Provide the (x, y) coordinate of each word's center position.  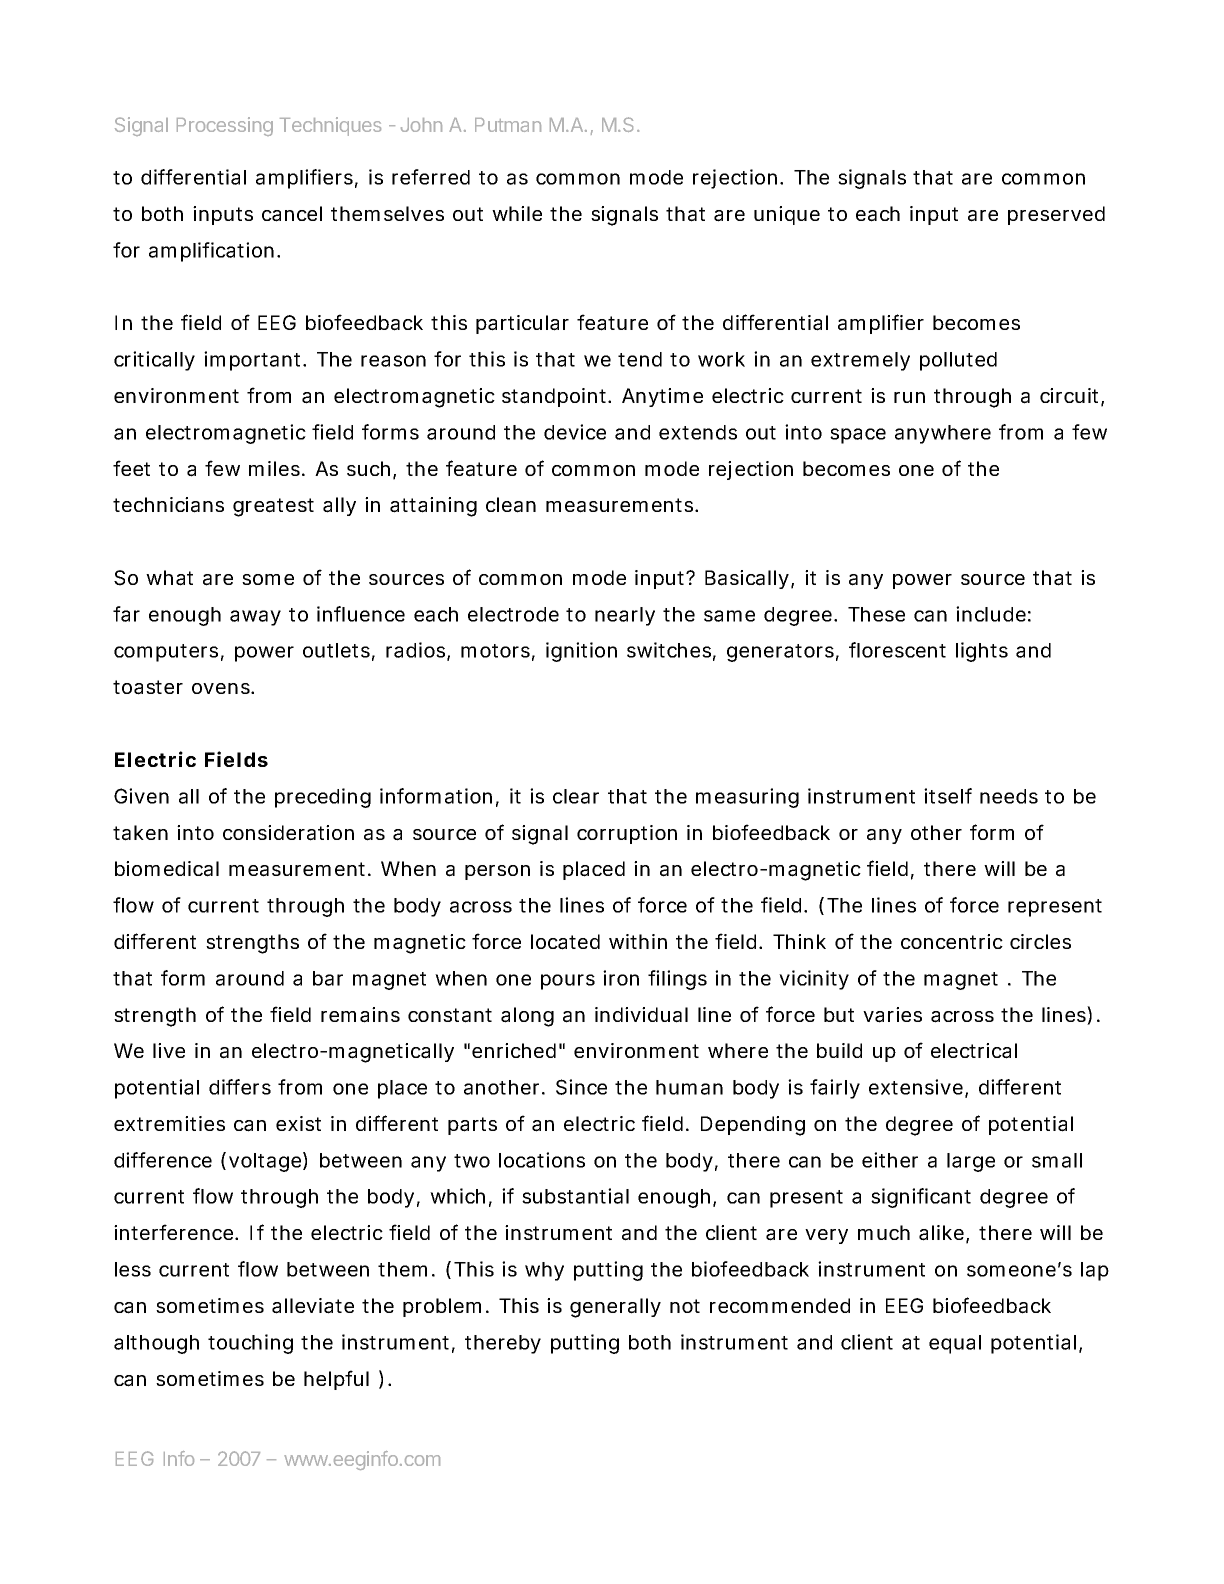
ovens (221, 688)
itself (948, 796)
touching (250, 1344)
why (544, 1271)
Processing (225, 126)
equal (955, 1344)
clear (576, 796)
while (517, 213)
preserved (1056, 215)
